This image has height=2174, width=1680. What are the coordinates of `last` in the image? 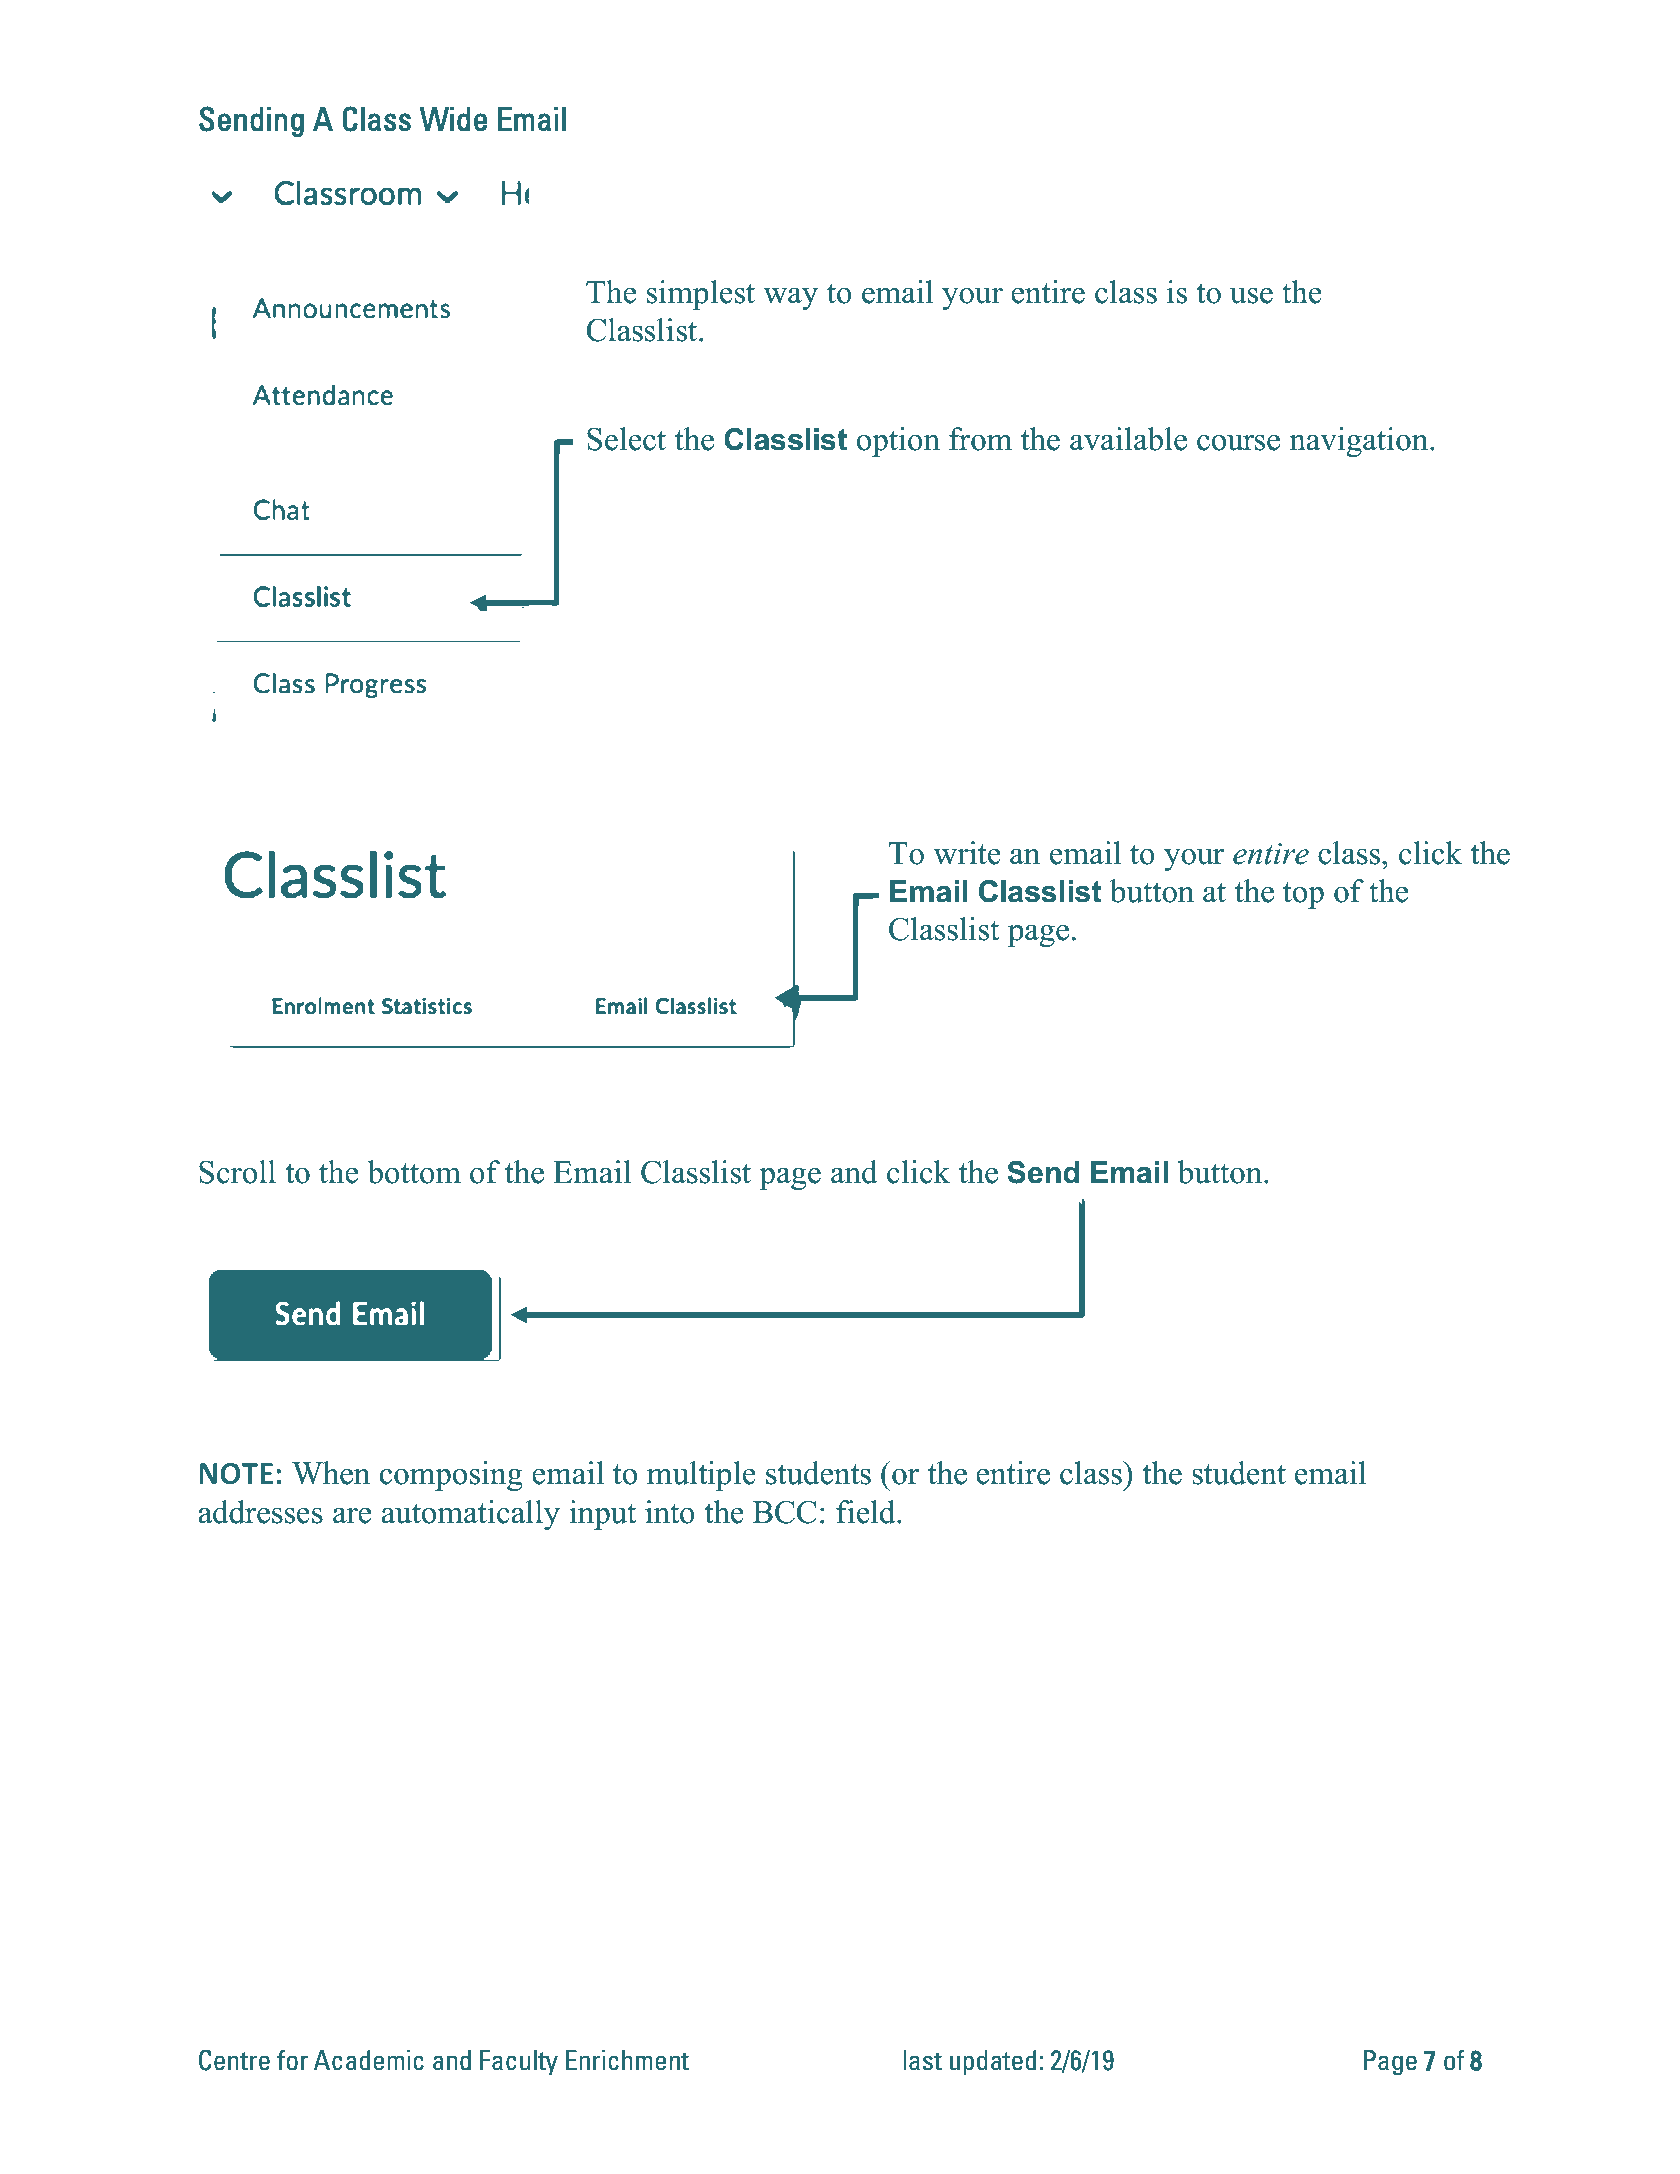 It's located at (922, 2060).
